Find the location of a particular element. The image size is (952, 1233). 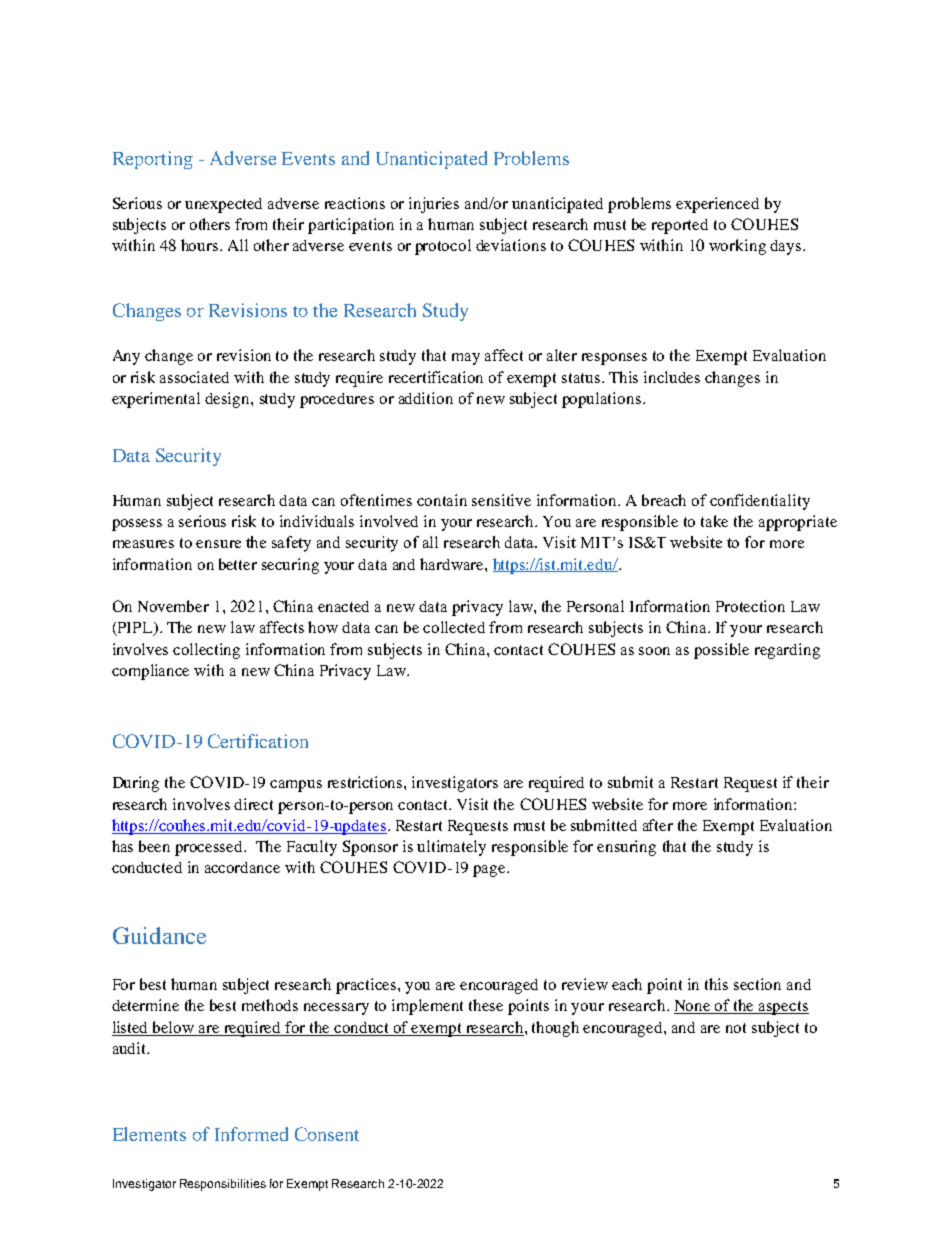

not is located at coordinates (736, 1028).
